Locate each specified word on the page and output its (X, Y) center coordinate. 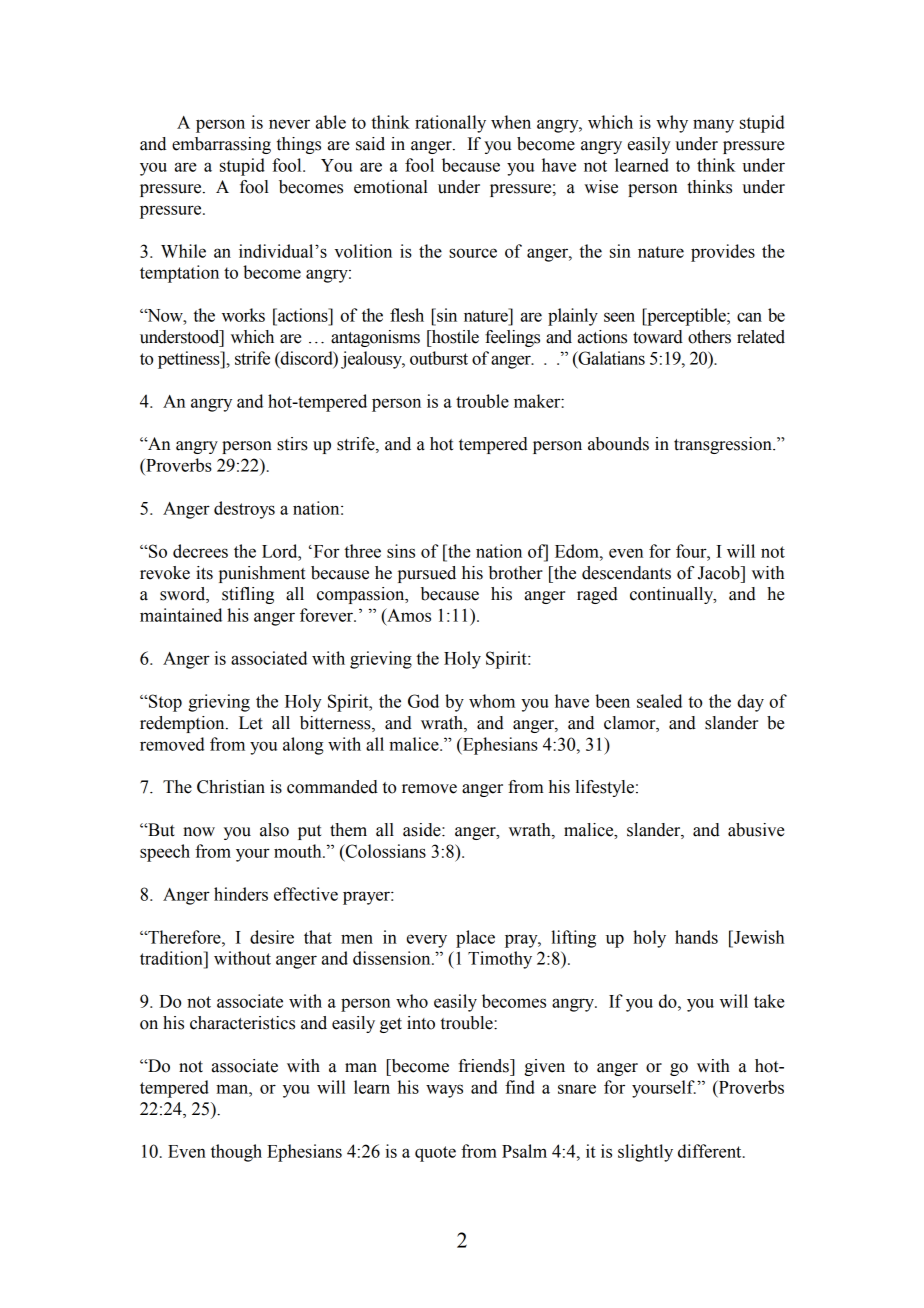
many (713, 126)
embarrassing (221, 145)
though (236, 1153)
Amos (408, 615)
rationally (450, 124)
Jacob (720, 573)
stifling (248, 595)
